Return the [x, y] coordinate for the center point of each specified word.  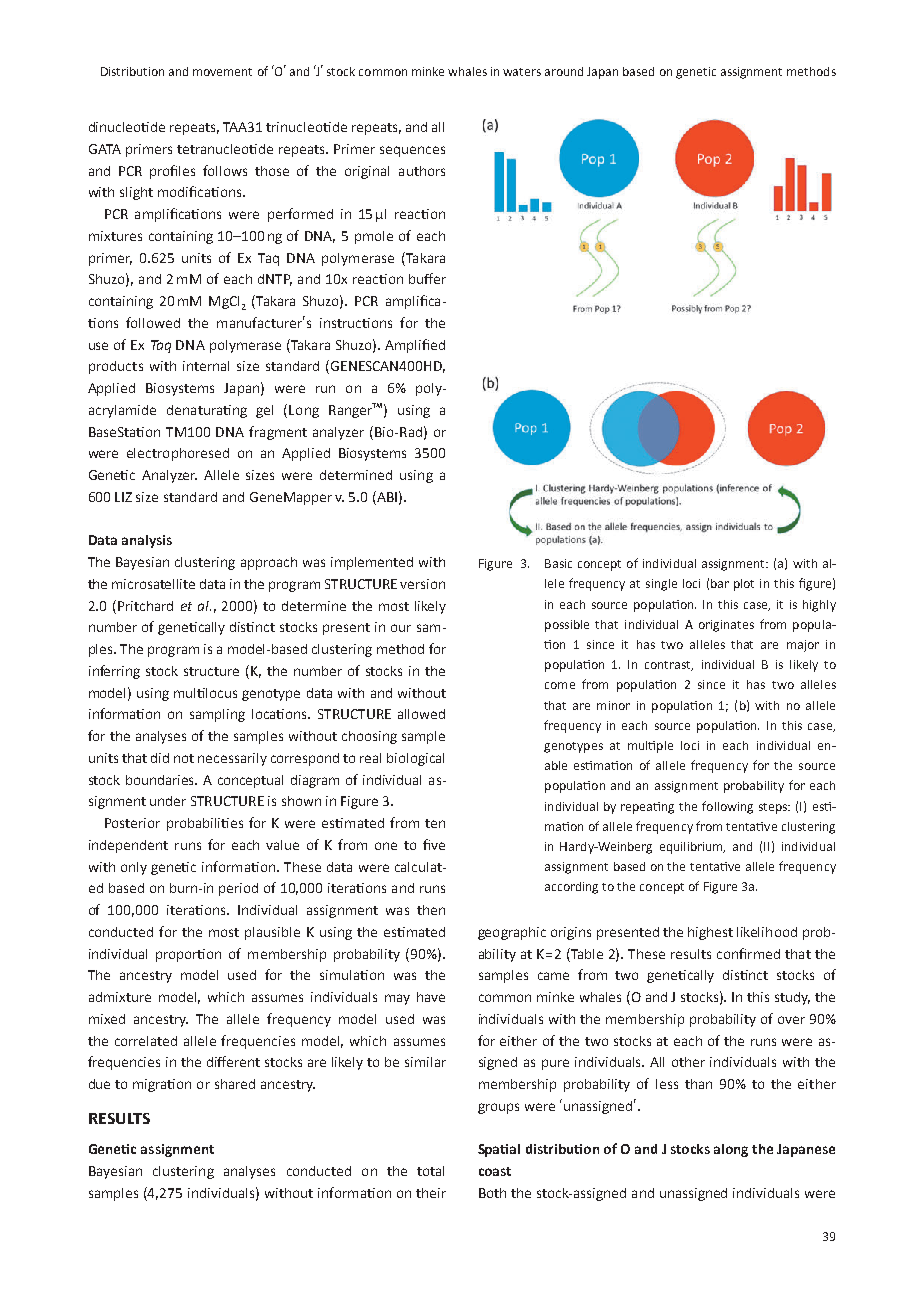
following [727, 807]
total [430, 1171]
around [564, 71]
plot [744, 585]
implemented [372, 563]
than [698, 1084]
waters [522, 72]
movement [222, 72]
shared [235, 1084]
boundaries [161, 780]
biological [415, 759]
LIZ [123, 497]
